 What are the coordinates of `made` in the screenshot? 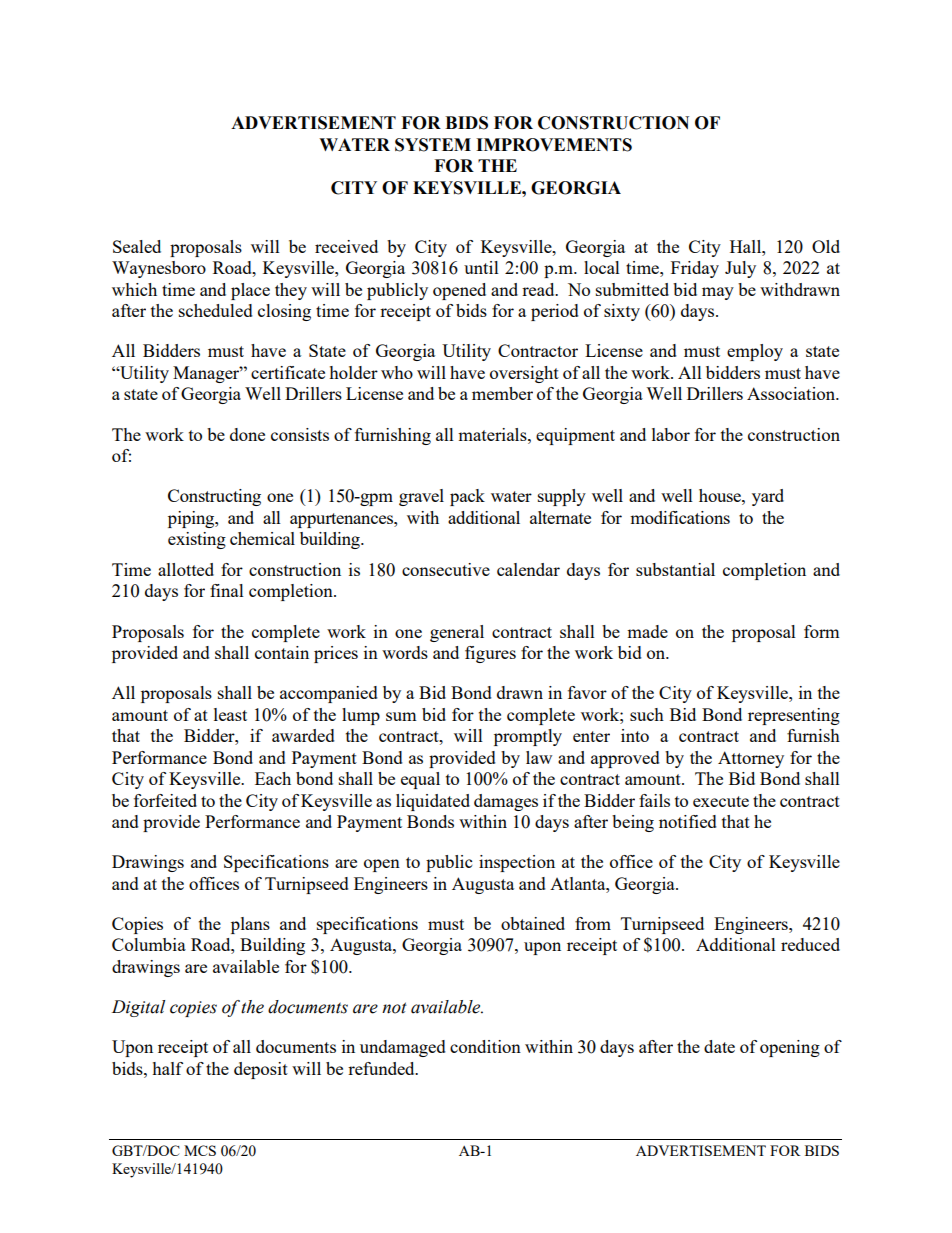 It's located at (647, 631).
